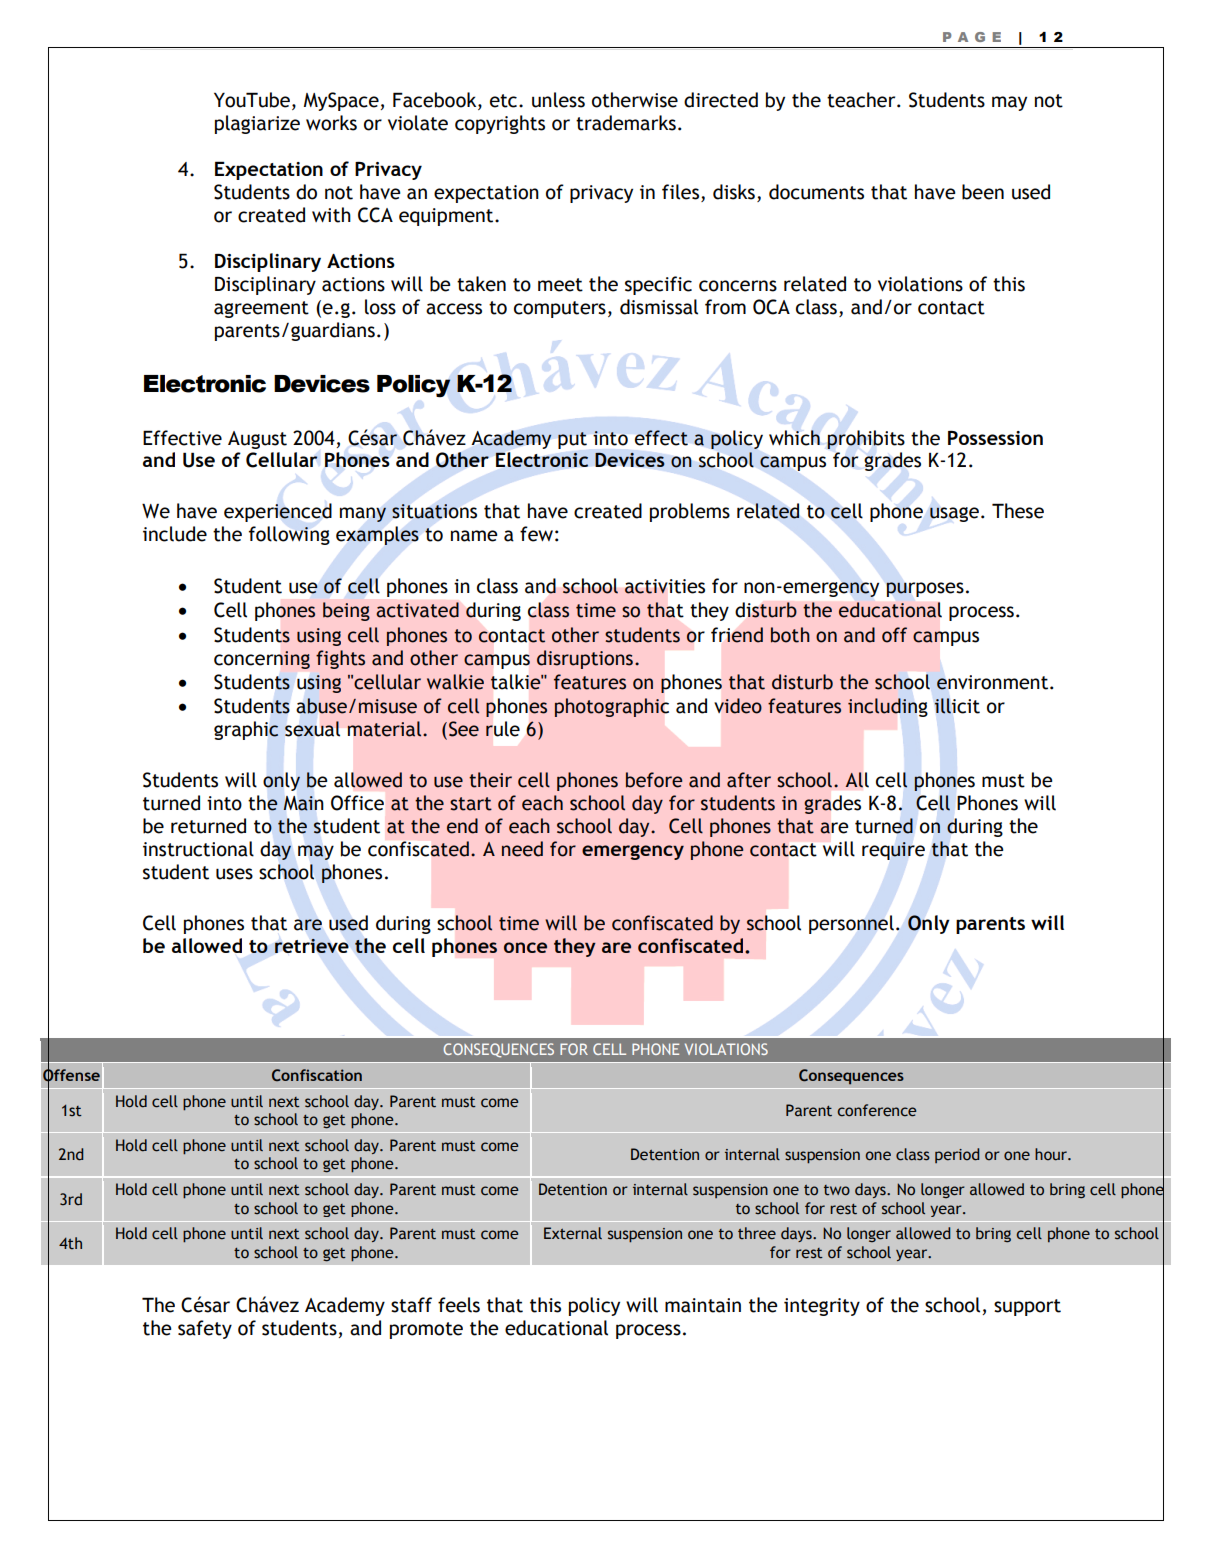 The height and width of the screenshot is (1568, 1212). Describe the element at coordinates (573, 1233) in the screenshot. I see `External` at that location.
